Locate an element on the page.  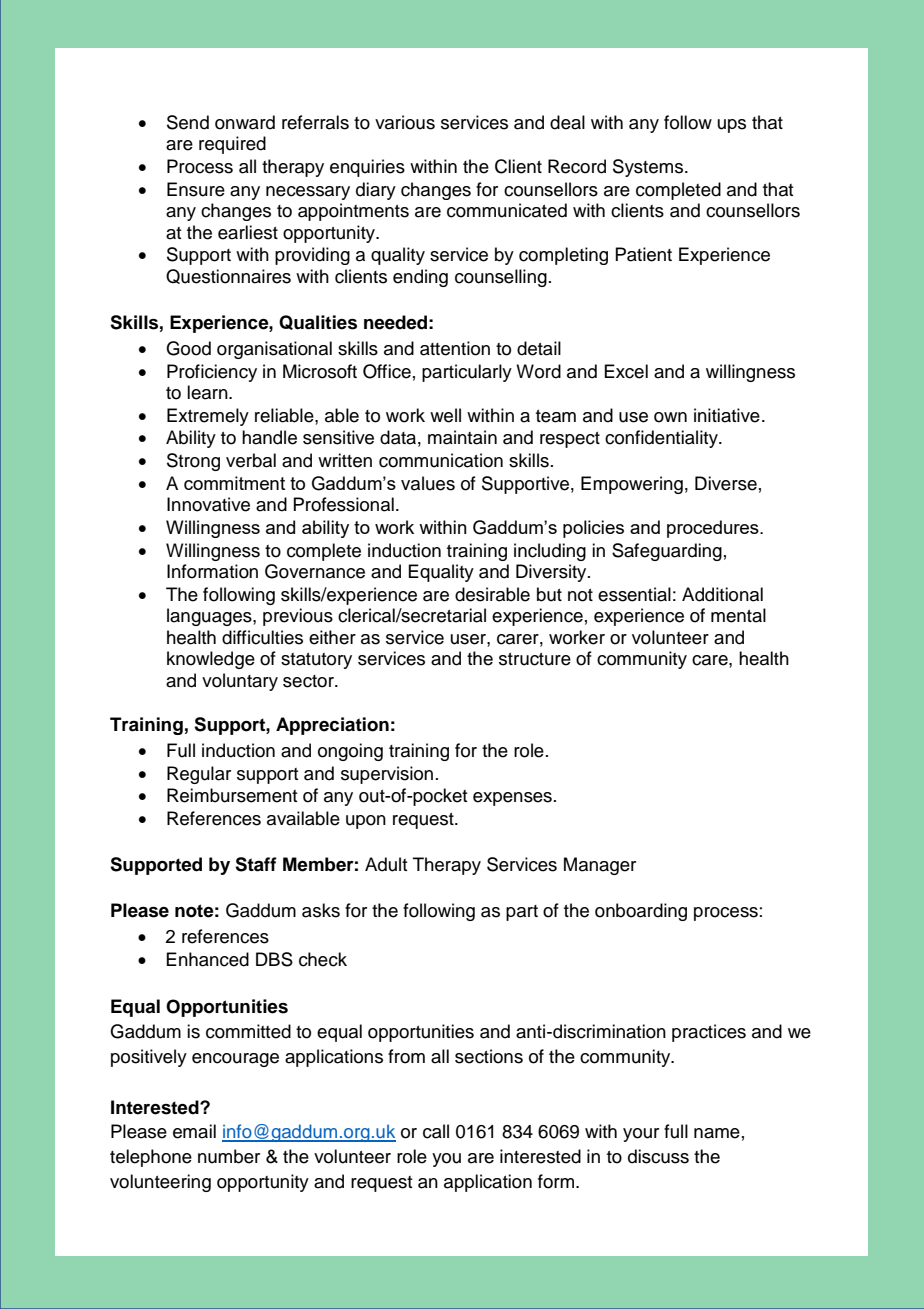
knowledge is located at coordinates (211, 660).
